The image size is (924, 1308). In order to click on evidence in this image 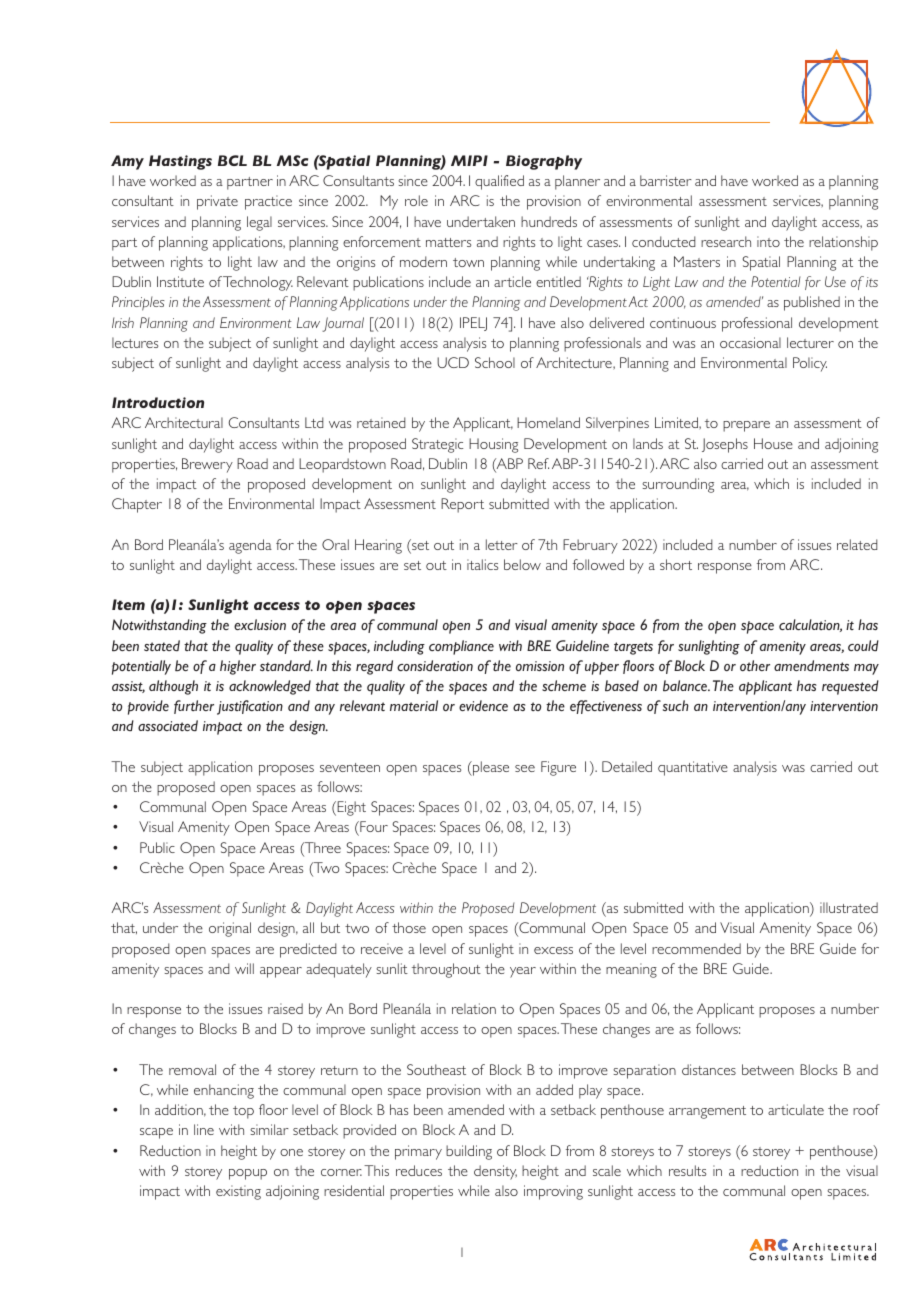, I will do `click(483, 705)`.
